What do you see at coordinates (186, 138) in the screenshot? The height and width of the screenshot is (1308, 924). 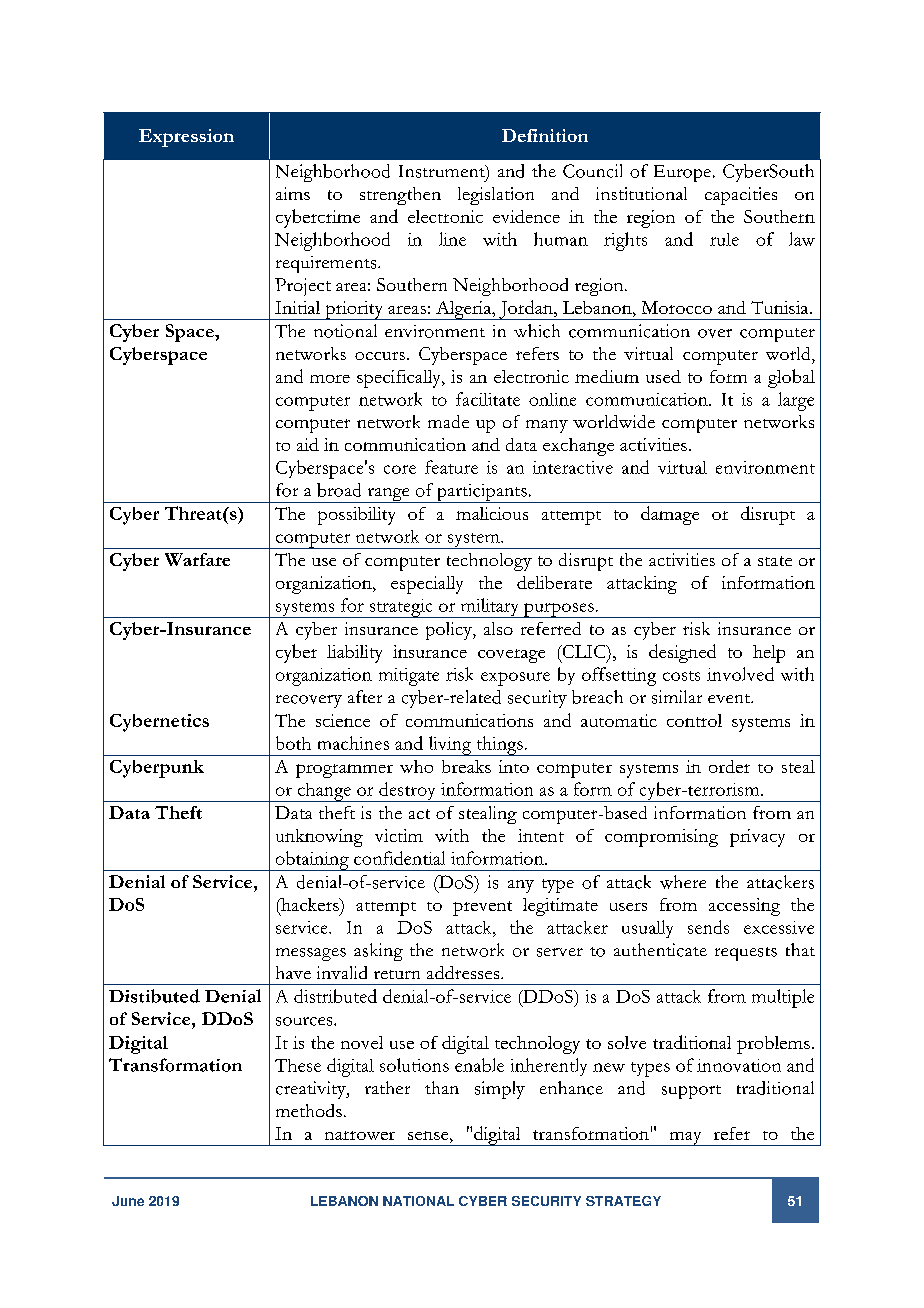 I see `Expression` at bounding box center [186, 138].
